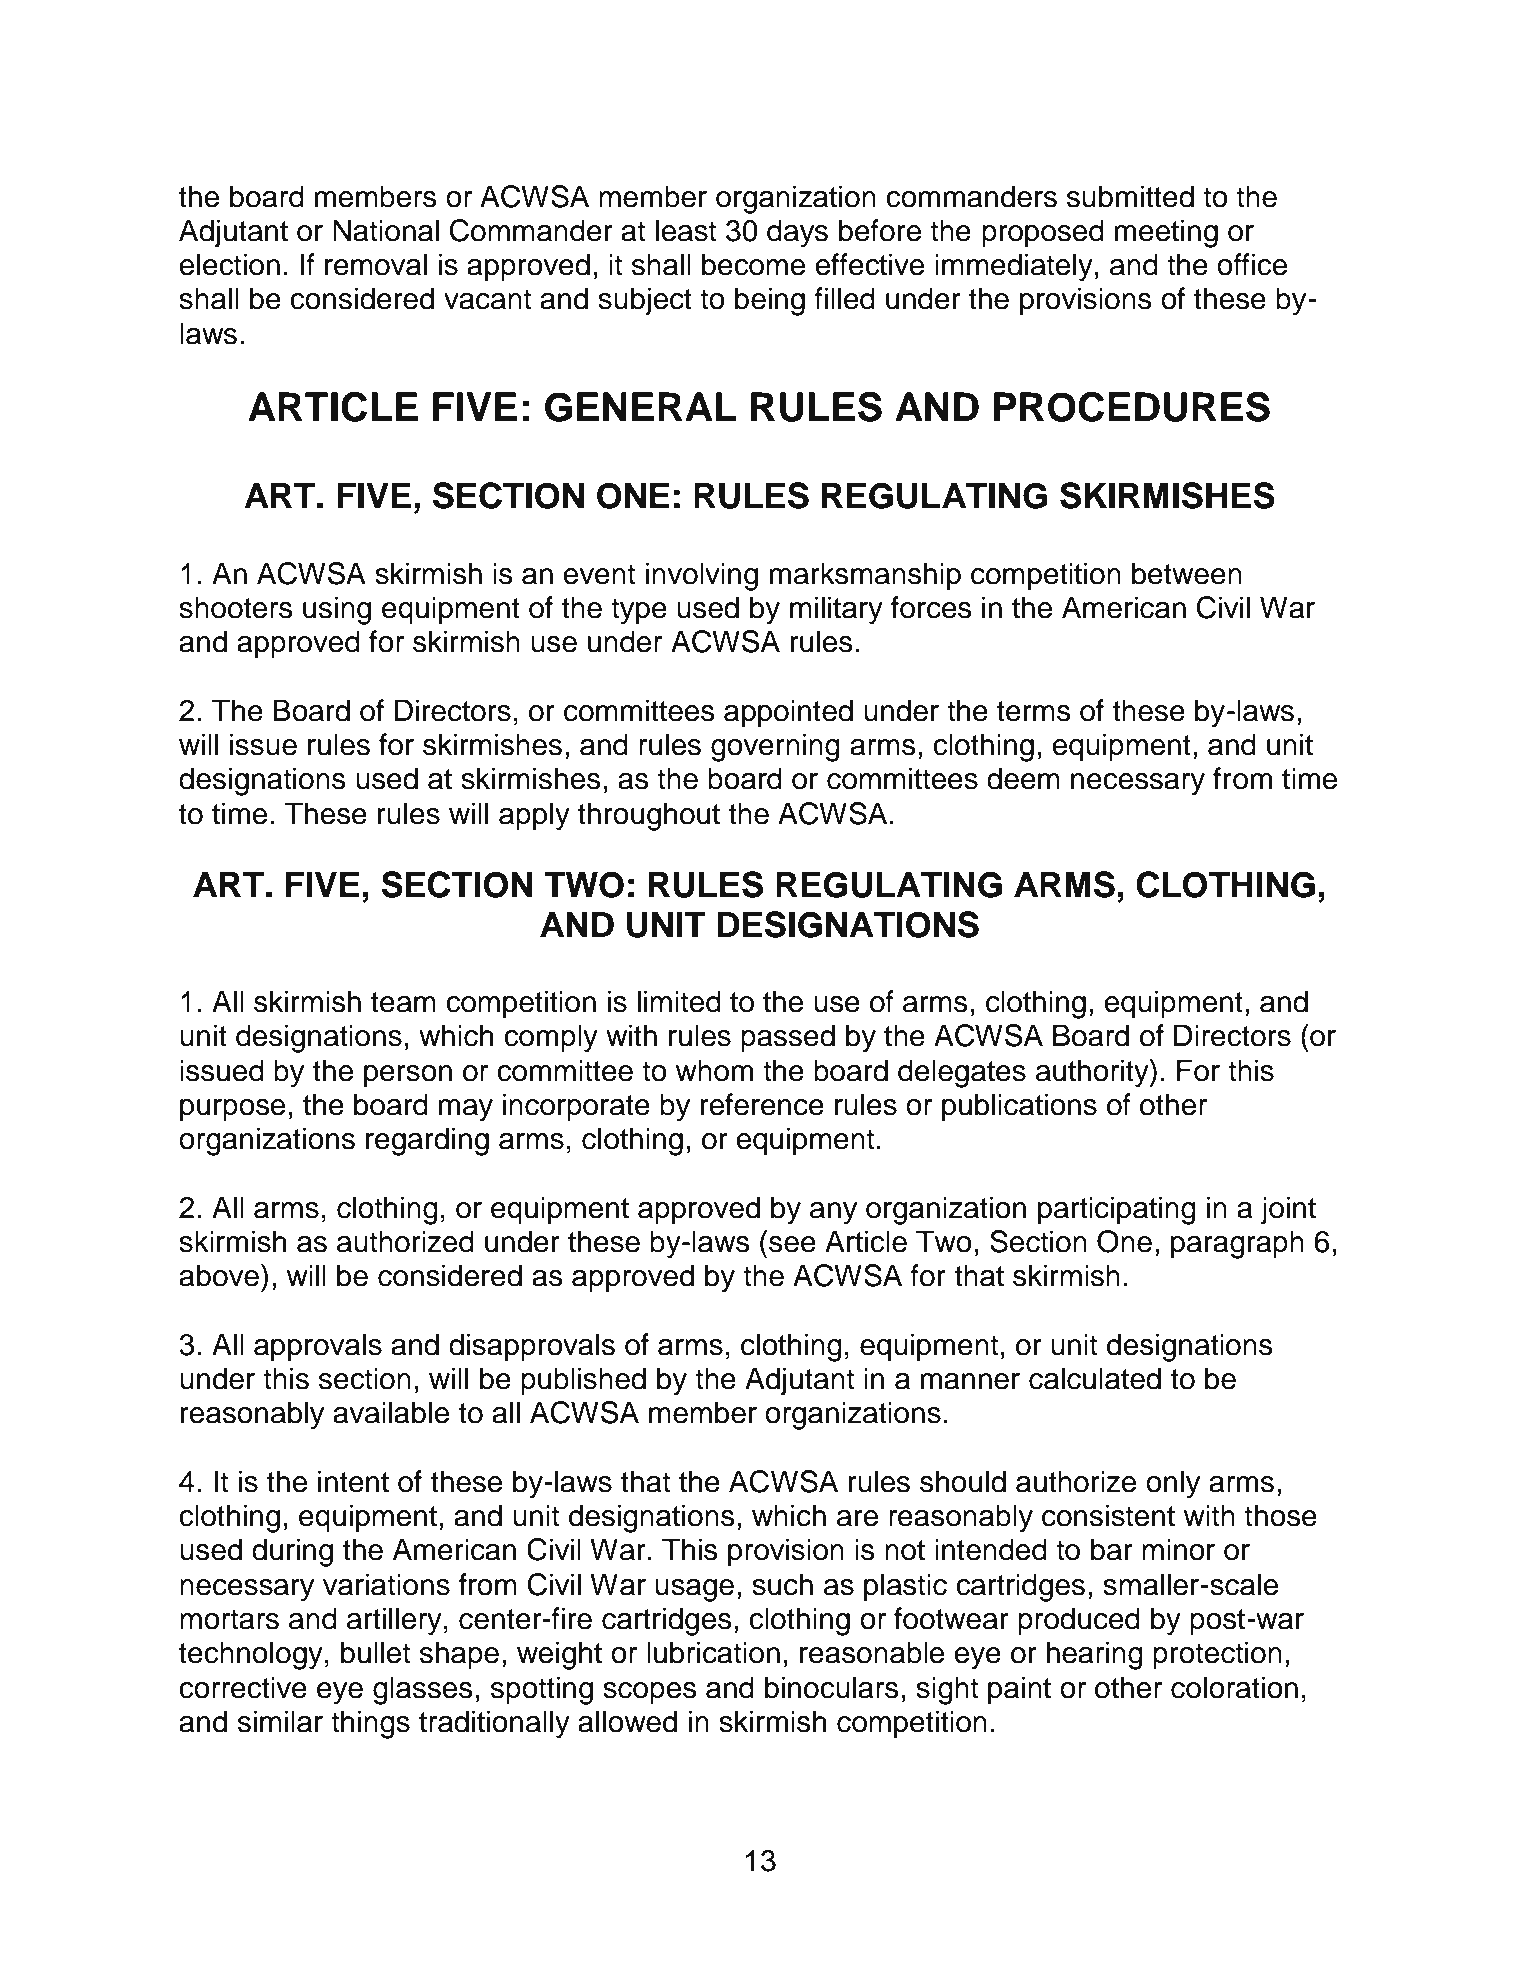 This screenshot has height=1967, width=1520. Describe the element at coordinates (375, 1652) in the screenshot. I see `bullet` at that location.
